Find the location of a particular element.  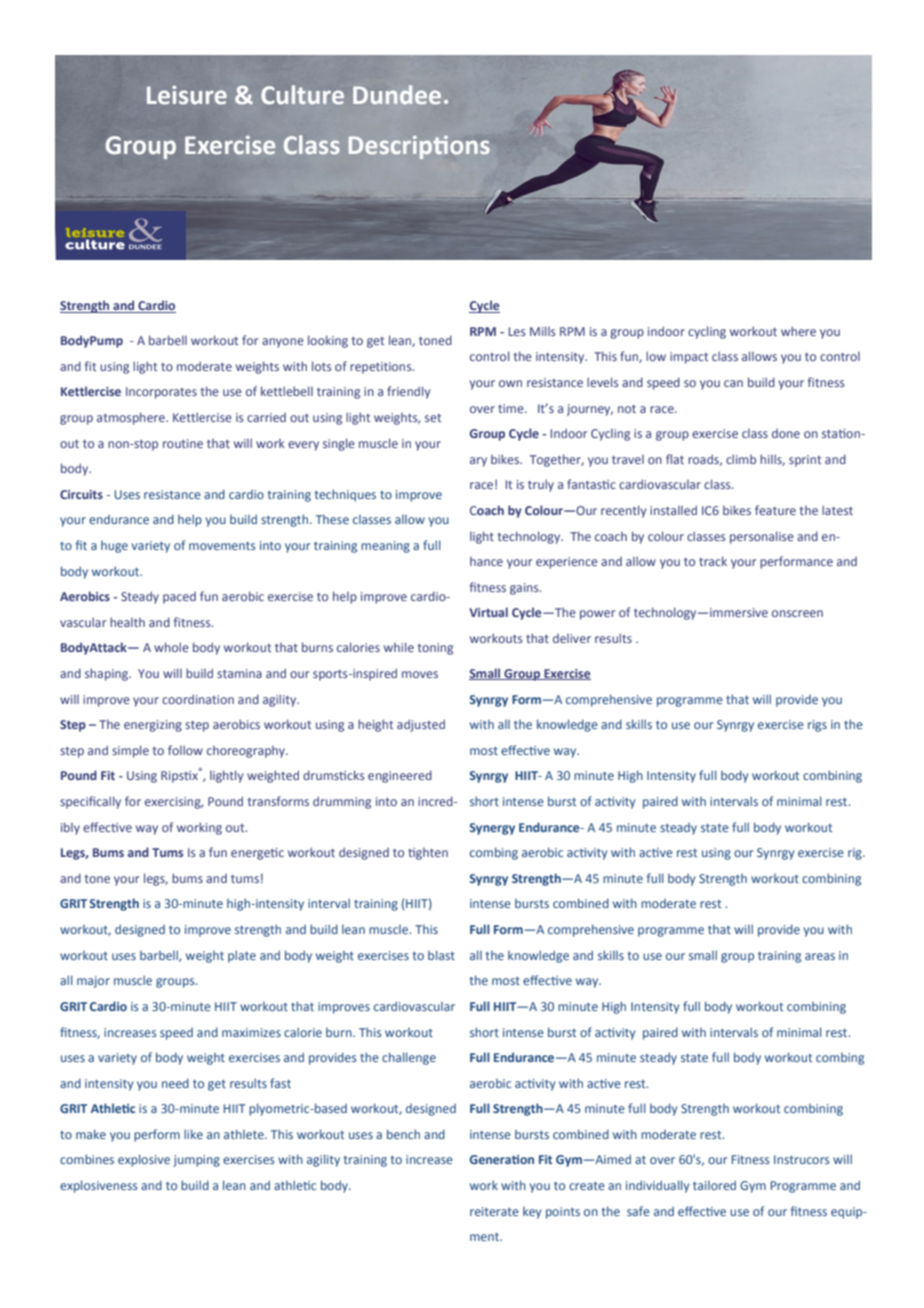

Culture is located at coordinates (302, 95).
